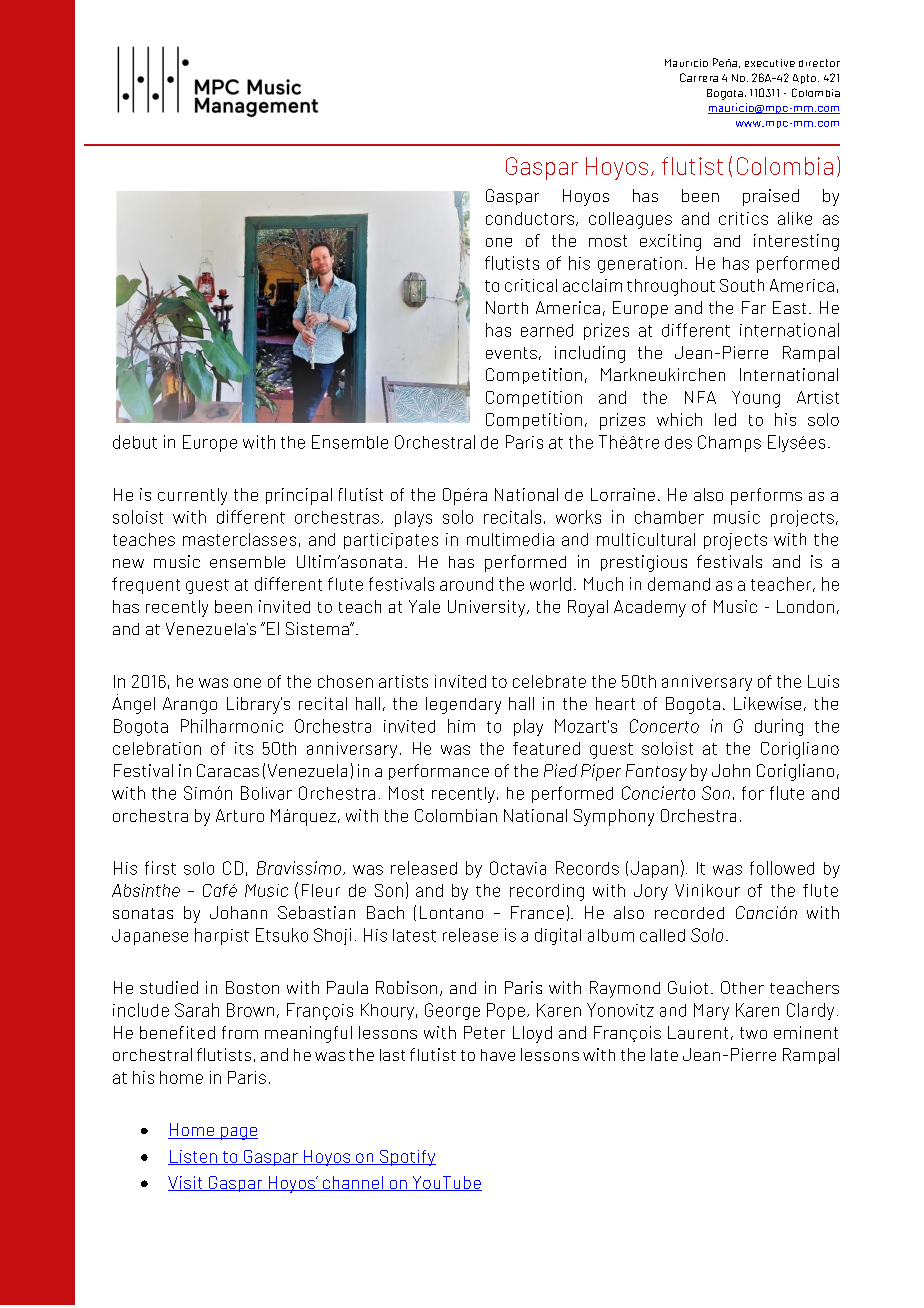 Image resolution: width=924 pixels, height=1308 pixels. Describe the element at coordinates (488, 608) in the screenshot. I see `University` at that location.
